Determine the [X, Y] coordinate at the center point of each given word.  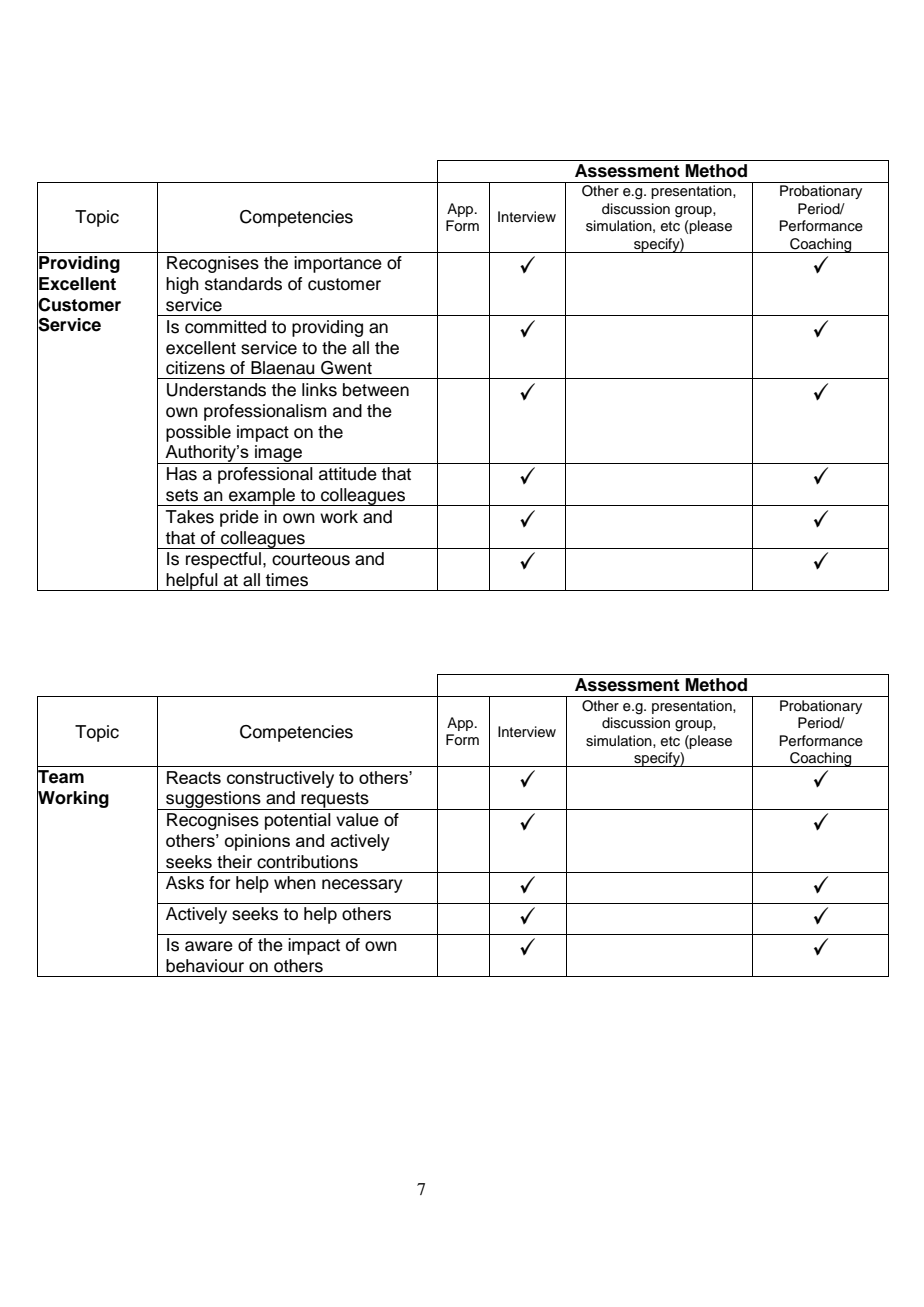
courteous [311, 559]
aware [209, 946]
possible [198, 433]
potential [298, 821]
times [286, 580]
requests [335, 801]
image [279, 454]
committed [225, 327]
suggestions [213, 800]
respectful [223, 560]
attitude [348, 474]
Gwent [346, 368]
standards [243, 284]
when [295, 883]
